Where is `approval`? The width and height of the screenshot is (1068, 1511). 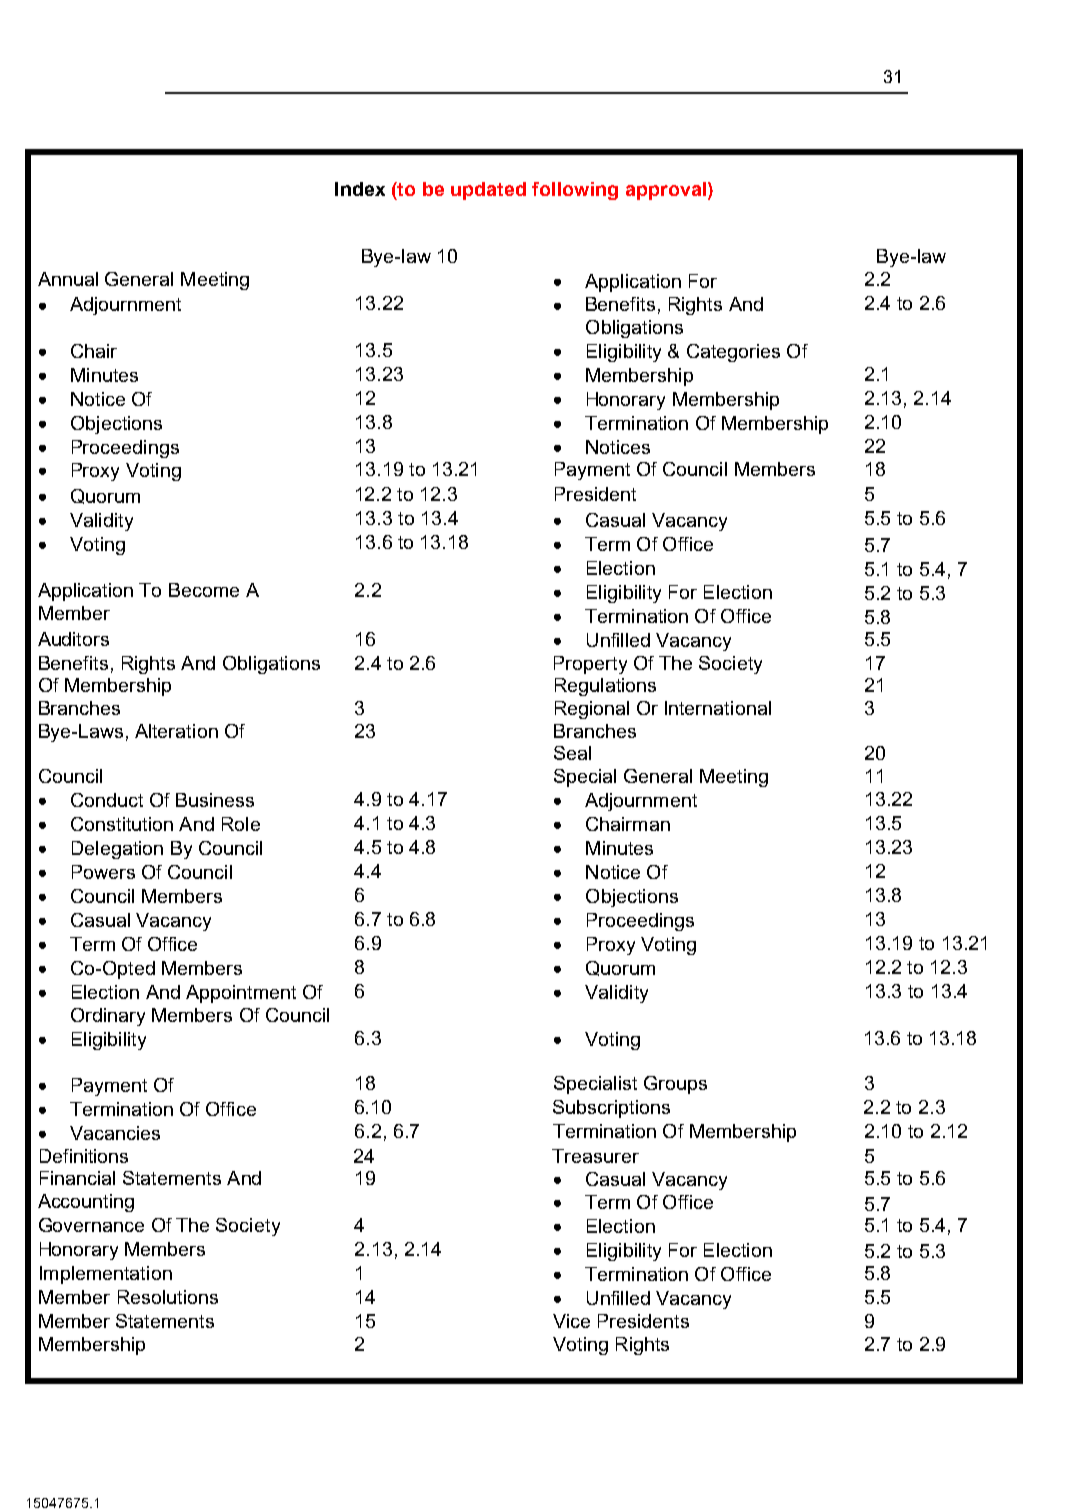 approval is located at coordinates (666, 191).
